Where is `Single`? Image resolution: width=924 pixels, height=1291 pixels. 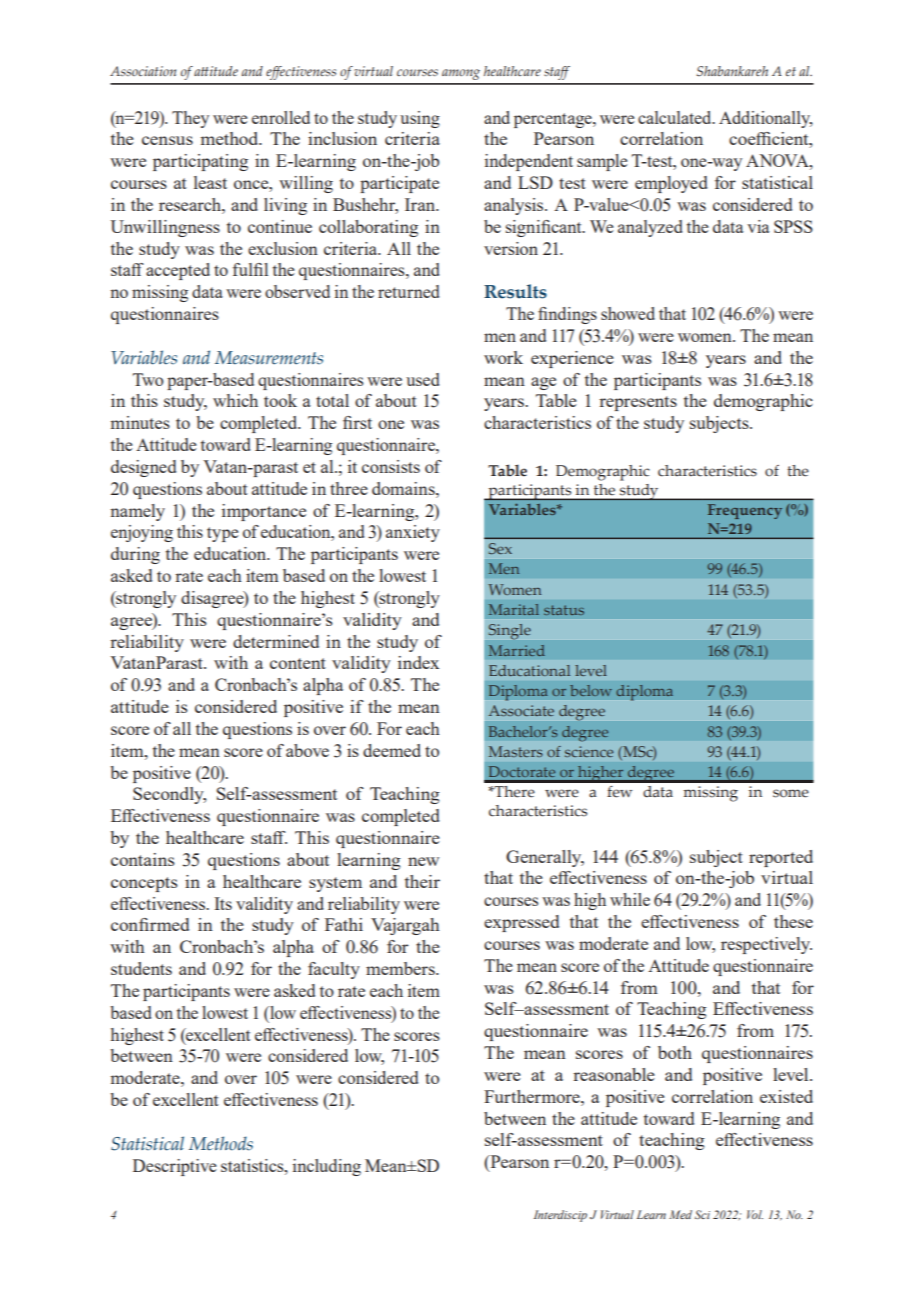 Single is located at coordinates (510, 631).
